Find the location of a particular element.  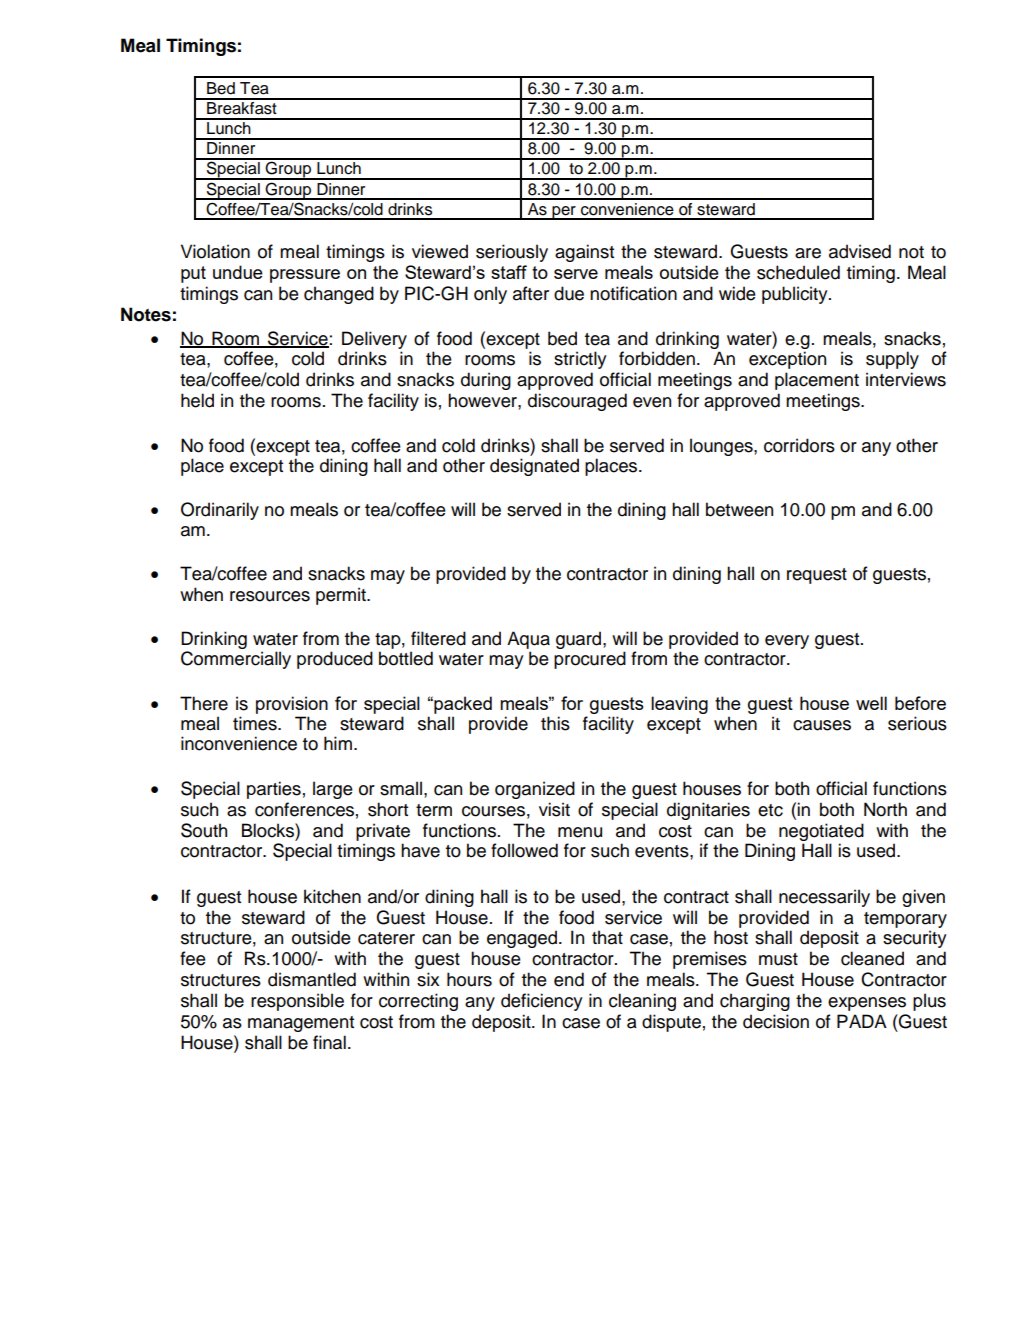

responsible is located at coordinates (297, 1002).
